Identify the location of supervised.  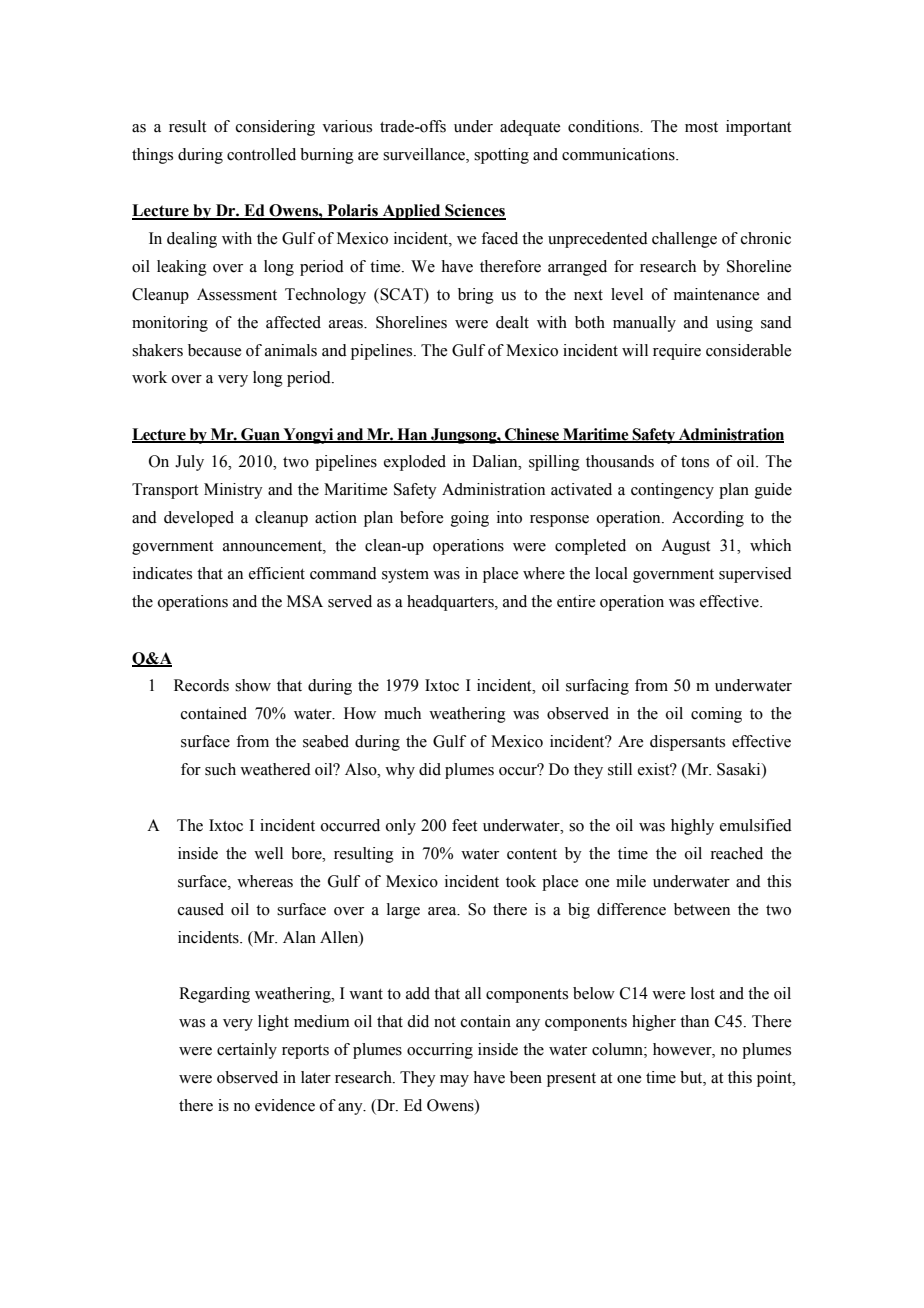
(755, 575).
